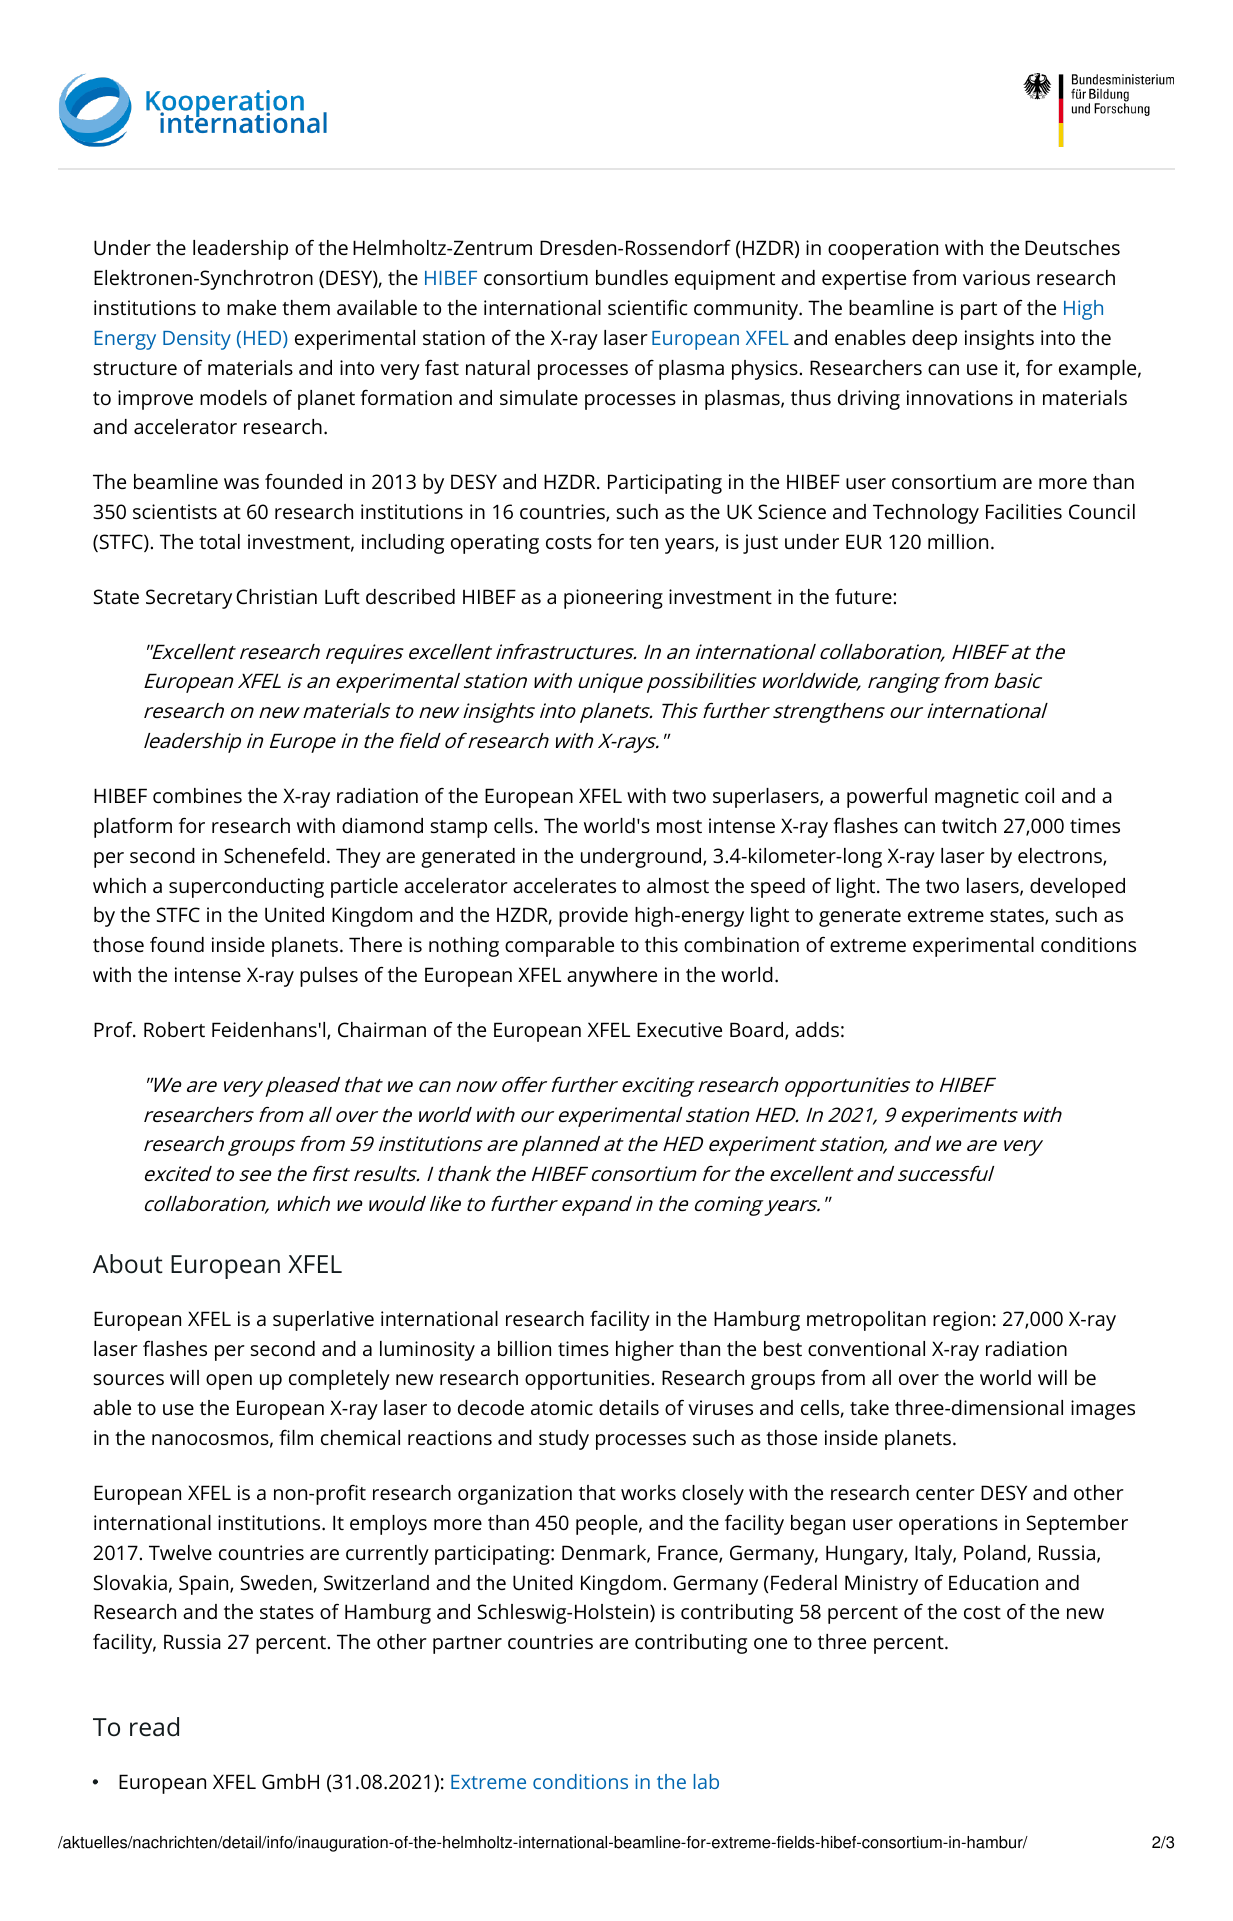 The width and height of the screenshot is (1233, 1921). Describe the element at coordinates (996, 277) in the screenshot. I see `various` at that location.
